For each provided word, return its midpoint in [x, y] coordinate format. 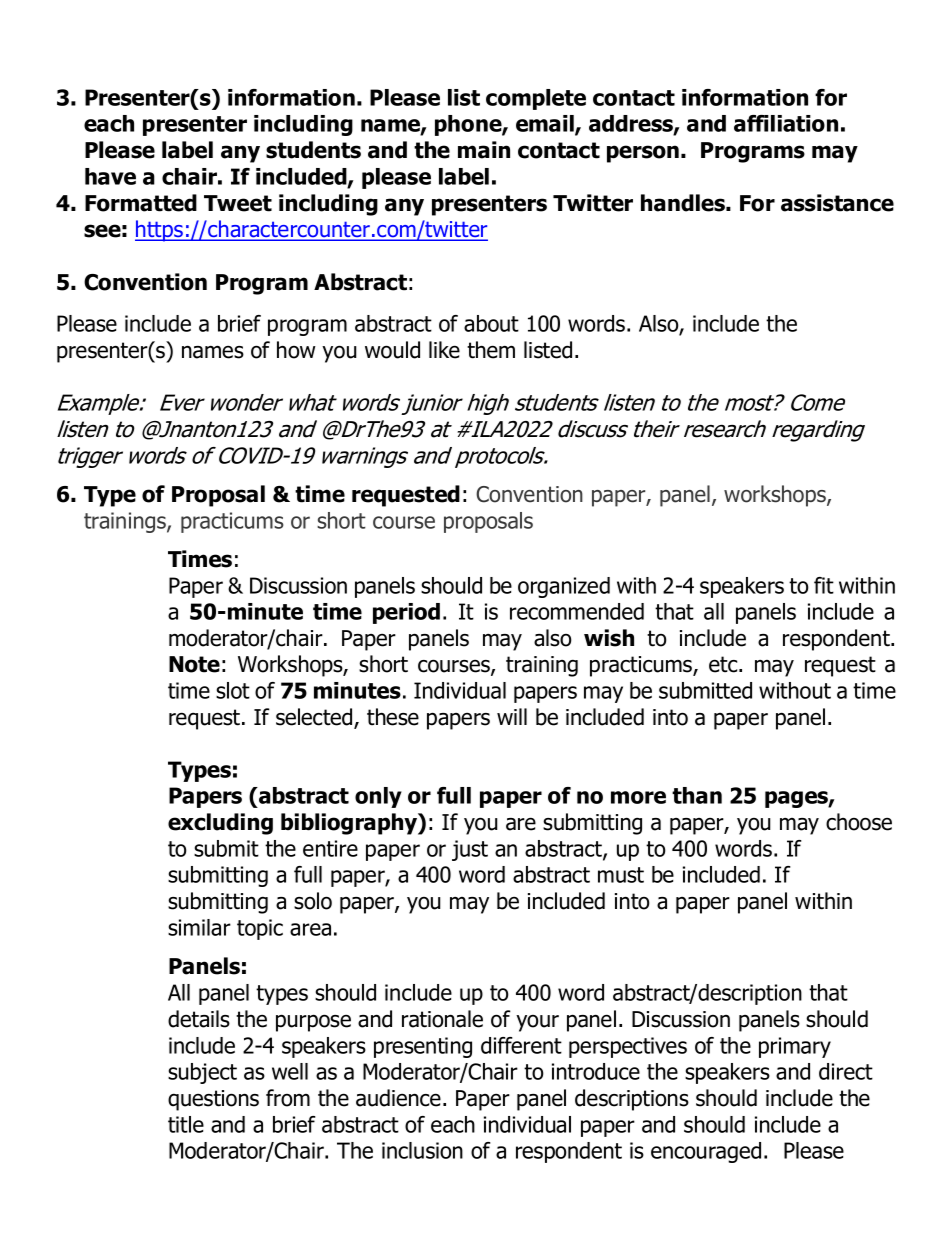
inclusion [422, 1150]
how [296, 350]
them [491, 350]
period [406, 613]
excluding [220, 824]
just [470, 850]
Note [194, 664]
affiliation [786, 123]
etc [724, 664]
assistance [837, 203]
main [484, 150]
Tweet [238, 203]
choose [859, 822]
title [186, 1124]
